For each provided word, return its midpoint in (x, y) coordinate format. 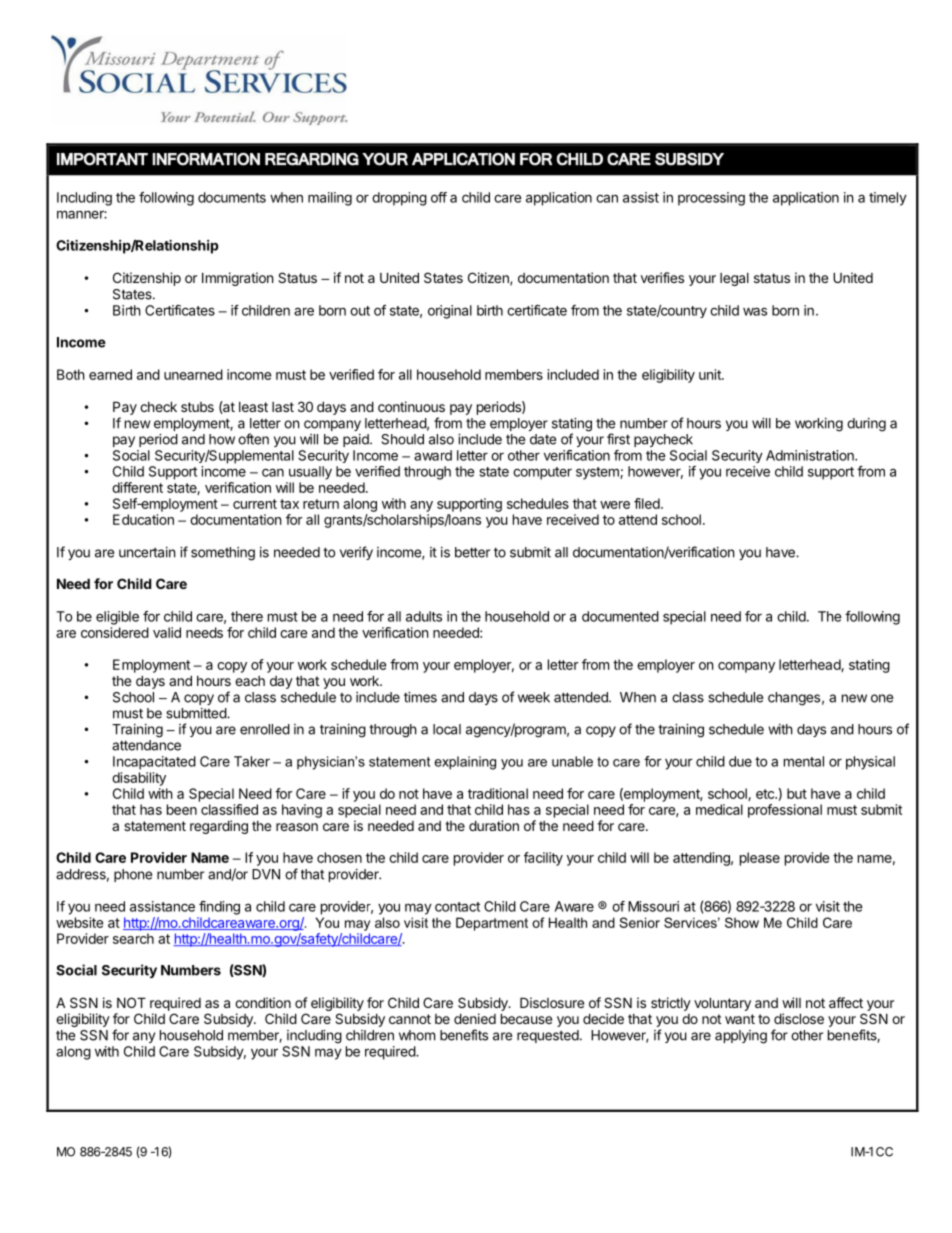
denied (475, 1018)
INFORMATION (206, 159)
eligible (117, 618)
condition (263, 1002)
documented (620, 616)
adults (424, 616)
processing (711, 199)
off (439, 197)
